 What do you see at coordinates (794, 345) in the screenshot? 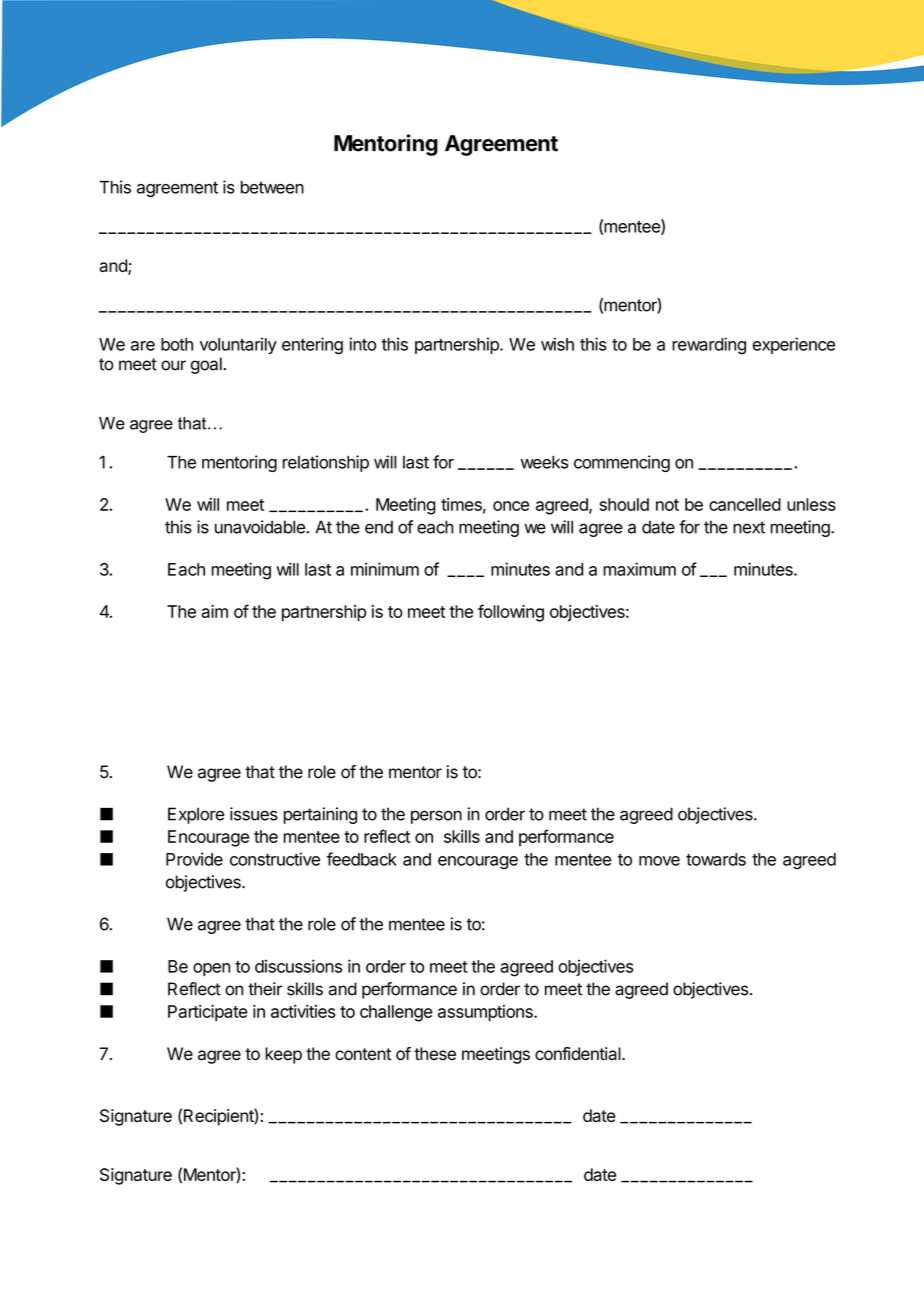
I see `experience` at bounding box center [794, 345].
